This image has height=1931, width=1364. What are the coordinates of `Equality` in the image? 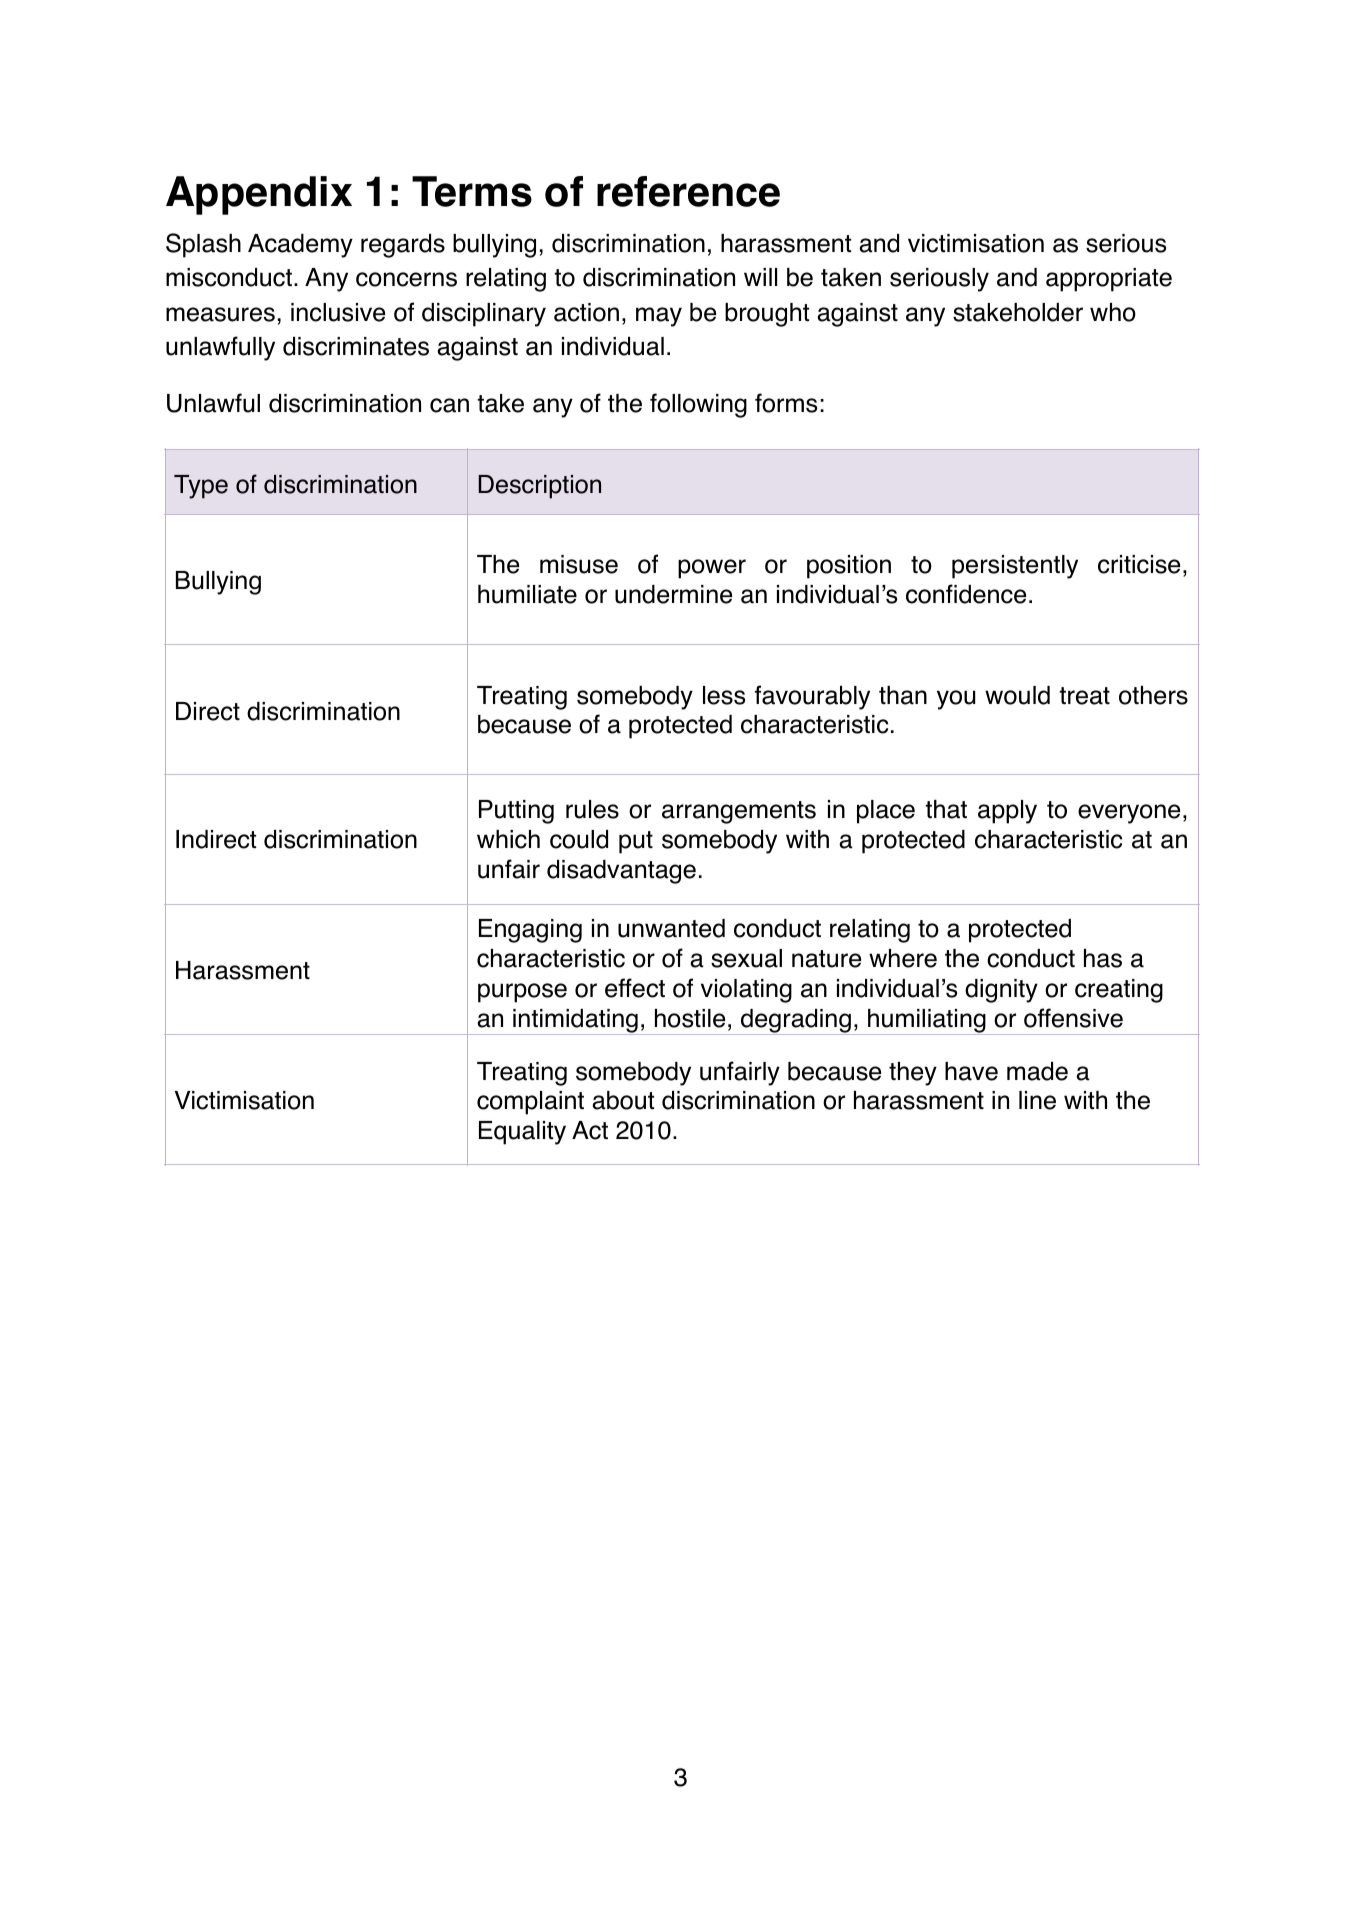 It's located at (522, 1133).
